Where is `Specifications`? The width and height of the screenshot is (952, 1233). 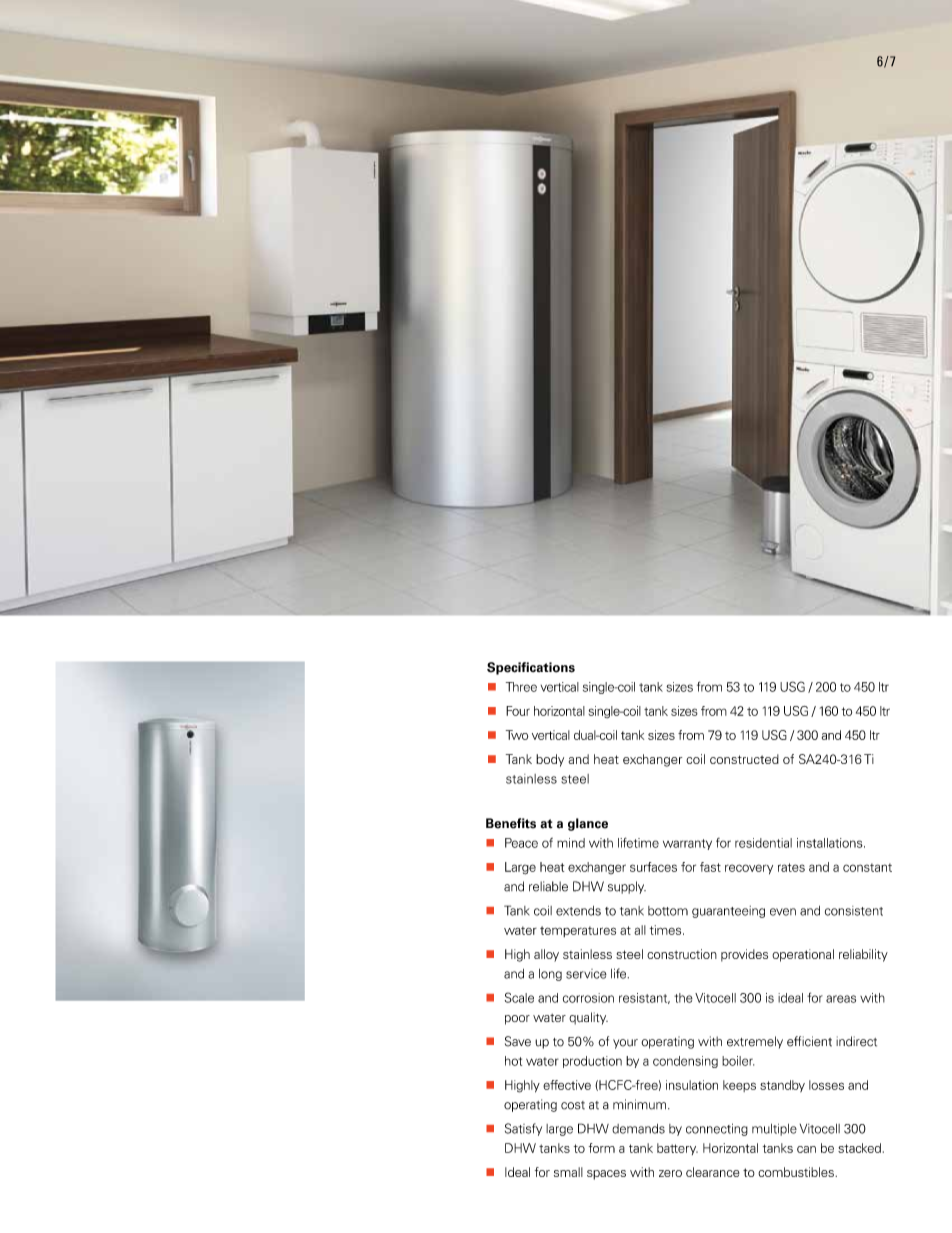 Specifications is located at coordinates (531, 668).
